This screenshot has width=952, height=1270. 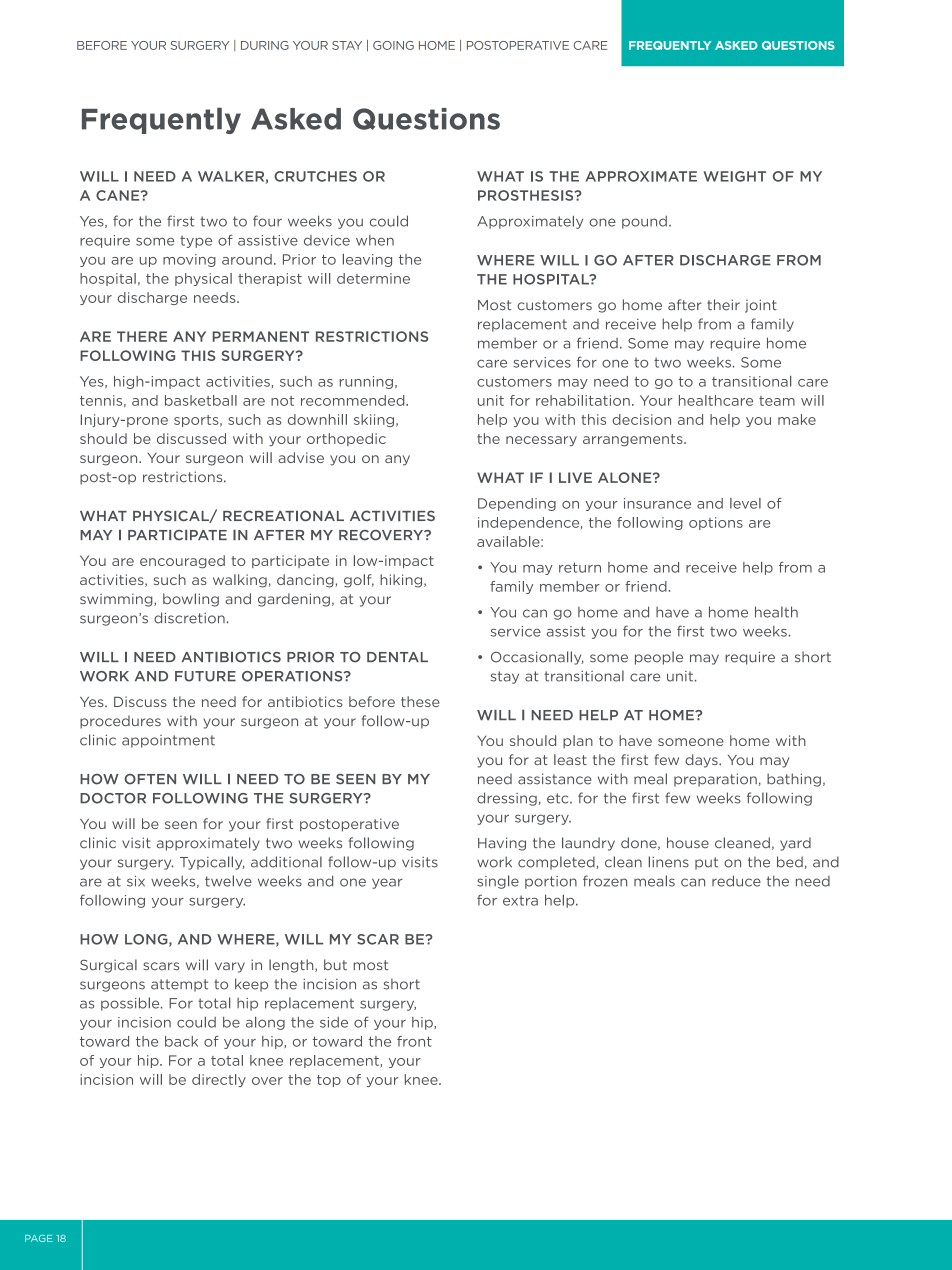 I want to click on people, so click(x=659, y=658).
